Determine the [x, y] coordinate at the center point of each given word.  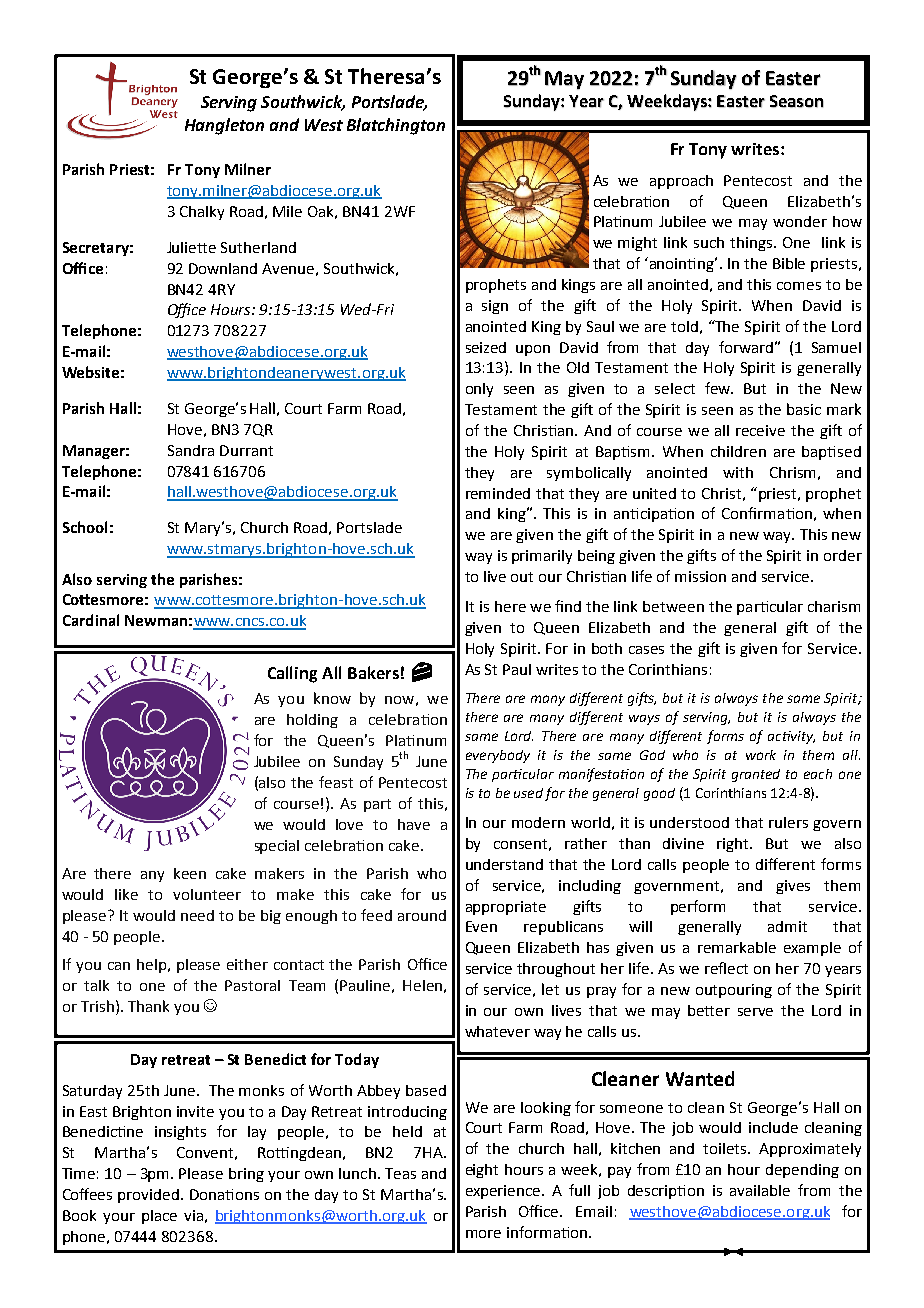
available [760, 1190]
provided [148, 1196]
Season [797, 101]
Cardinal [91, 620]
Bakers [373, 672]
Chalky [202, 213]
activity [791, 737]
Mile [287, 211]
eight [482, 1171]
